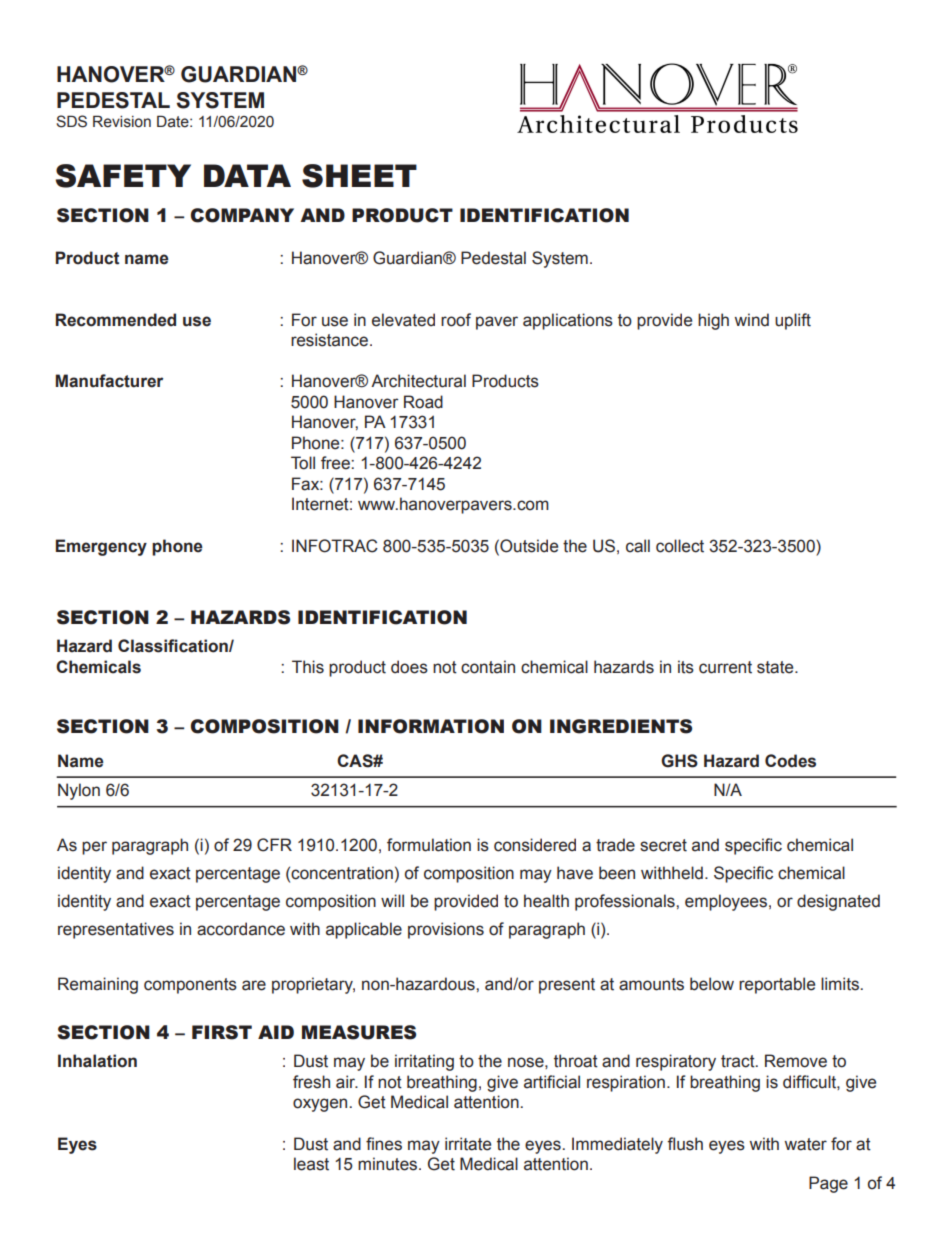 The height and width of the document is (1233, 952). What do you see at coordinates (805, 1144) in the document?
I see `water` at bounding box center [805, 1144].
